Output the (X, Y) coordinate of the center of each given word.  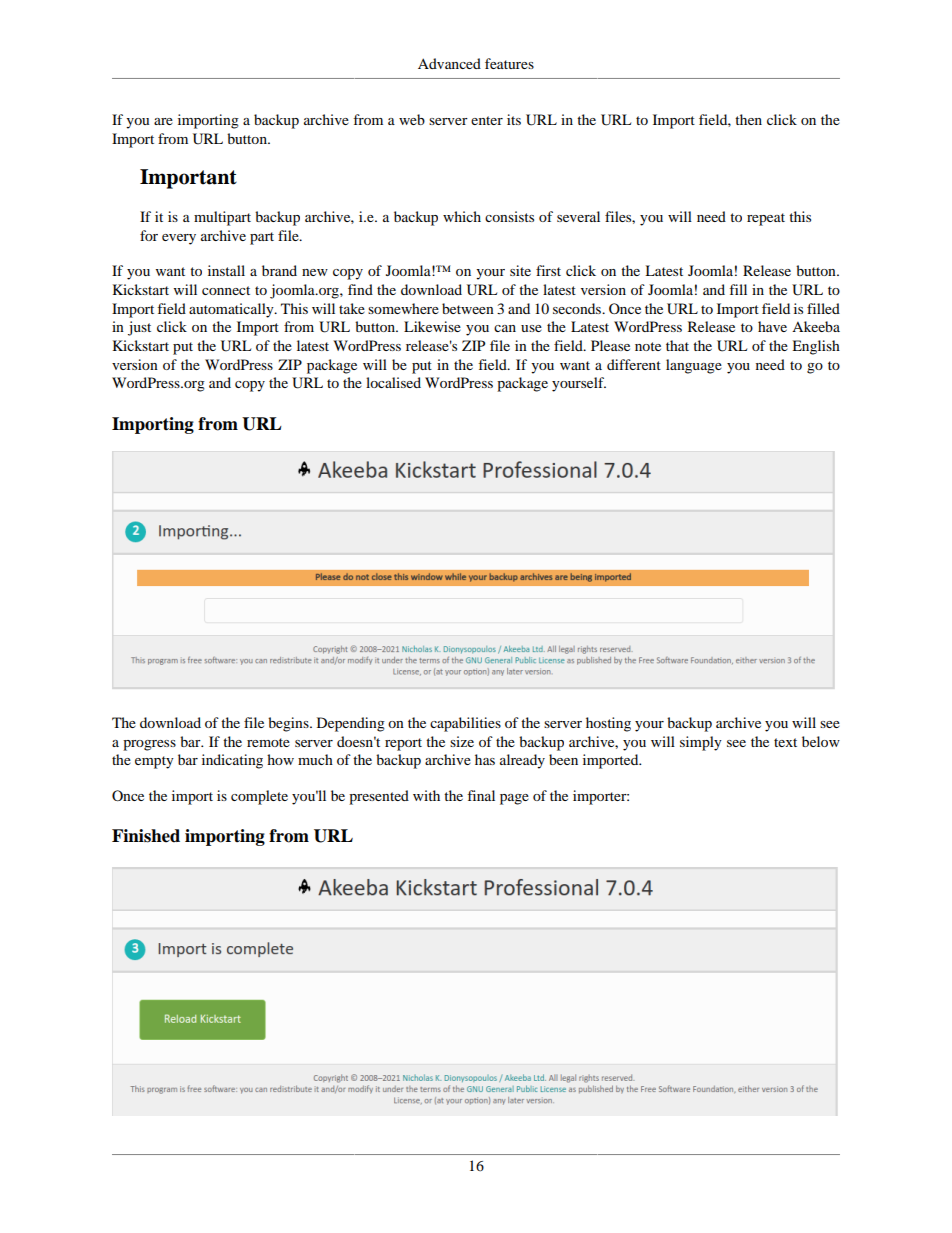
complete (259, 797)
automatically (232, 310)
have (772, 326)
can (505, 328)
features (509, 63)
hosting (608, 724)
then (748, 119)
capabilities (465, 724)
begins (289, 724)
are (163, 121)
